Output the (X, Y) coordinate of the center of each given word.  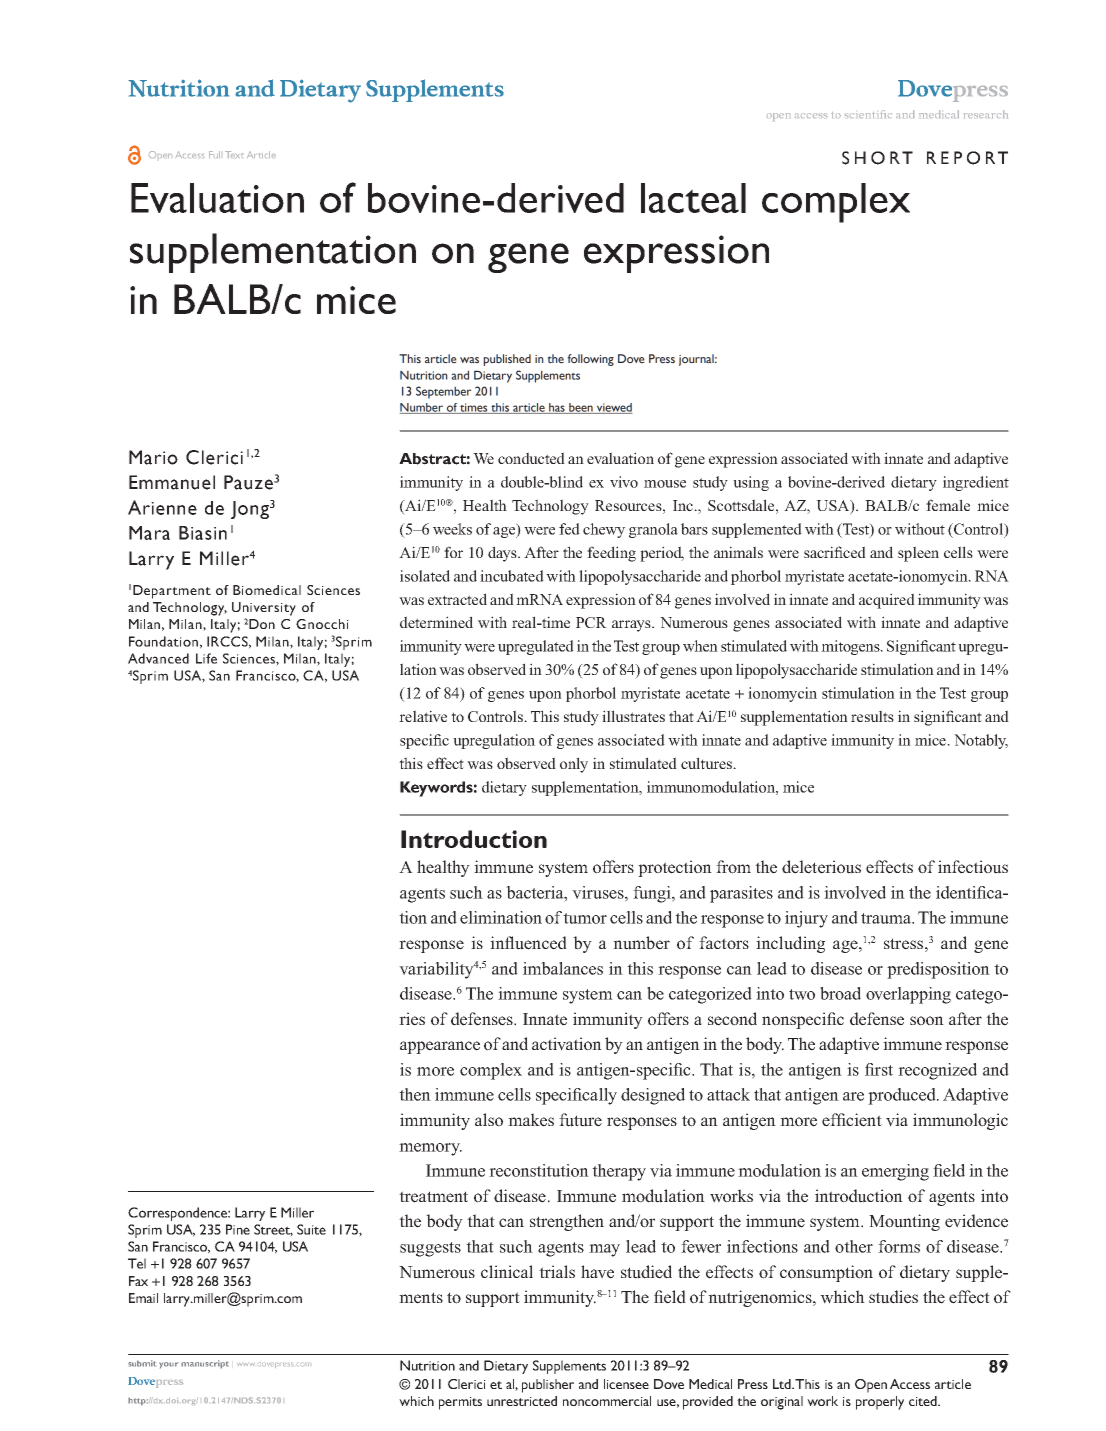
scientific (868, 114)
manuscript (205, 1364)
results (872, 716)
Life (206, 658)
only (574, 765)
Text (234, 154)
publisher (548, 1386)
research (986, 114)
